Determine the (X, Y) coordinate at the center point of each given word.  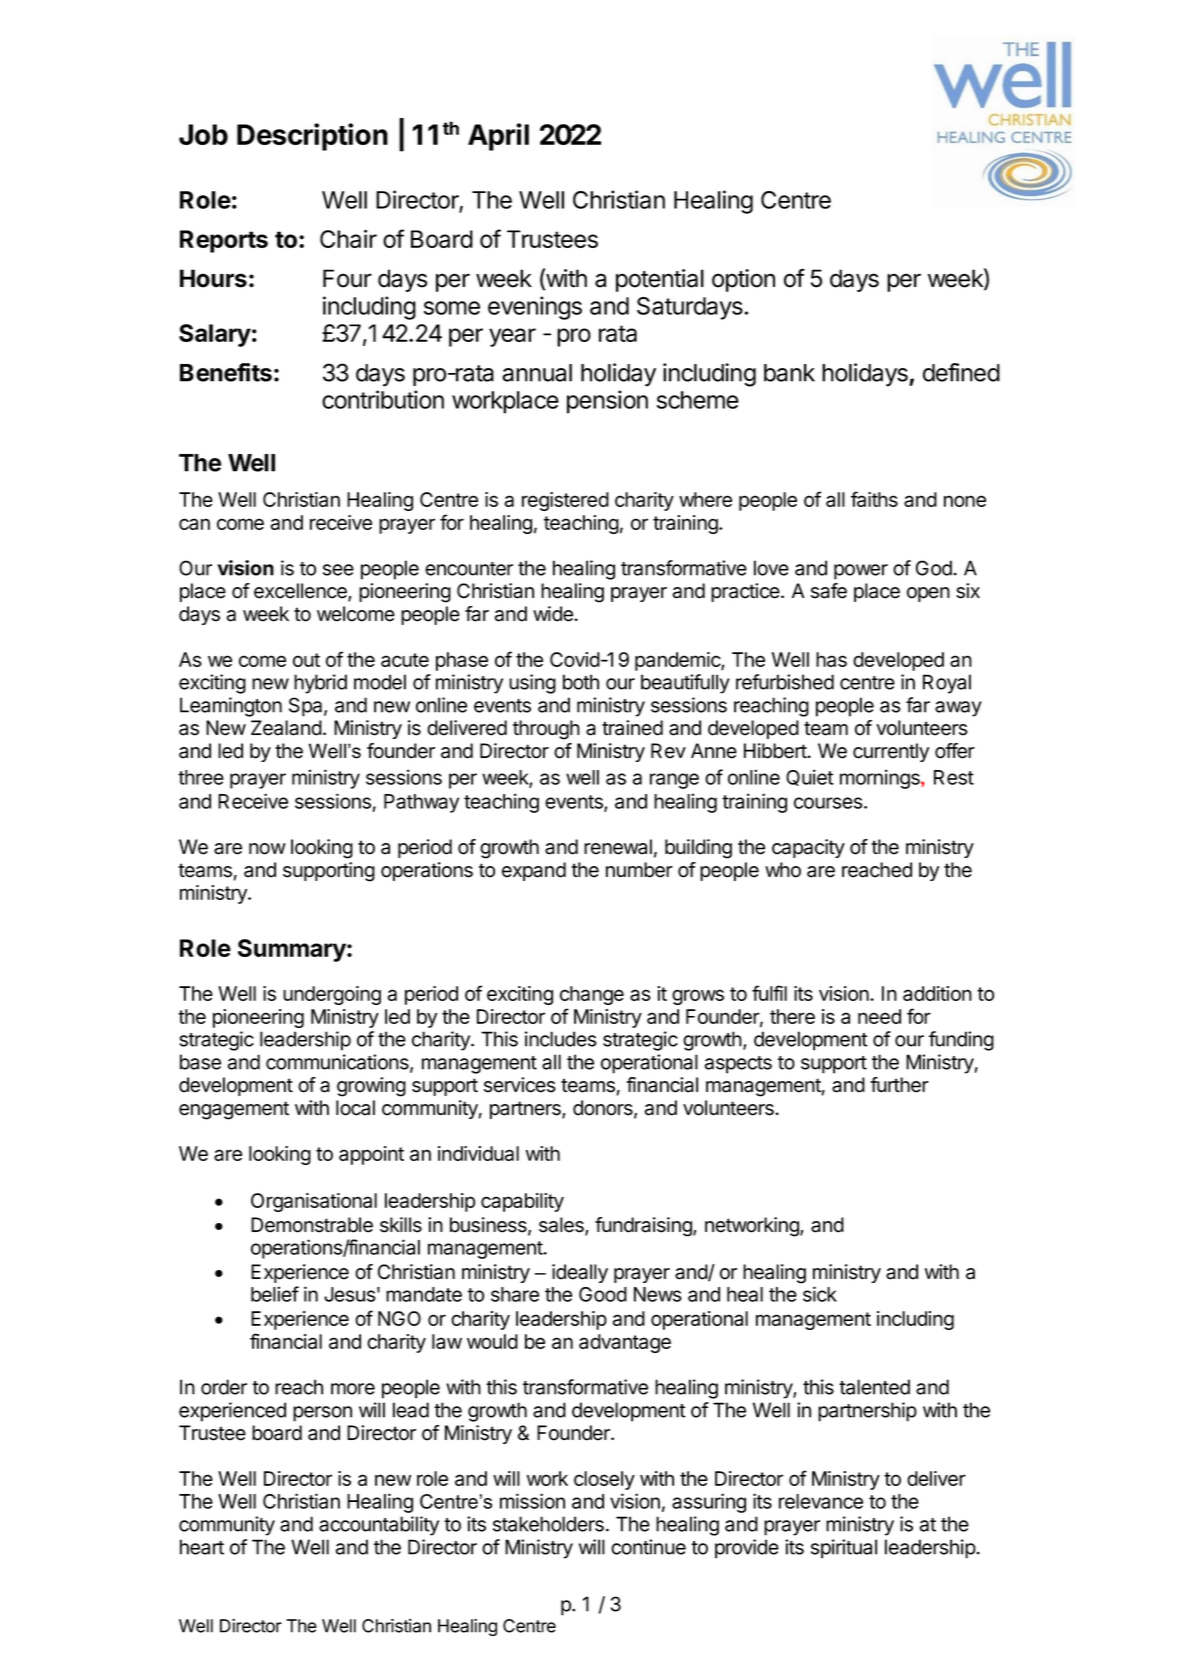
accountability (379, 1526)
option (743, 280)
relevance (821, 1501)
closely (604, 1480)
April (498, 137)
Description (312, 137)
